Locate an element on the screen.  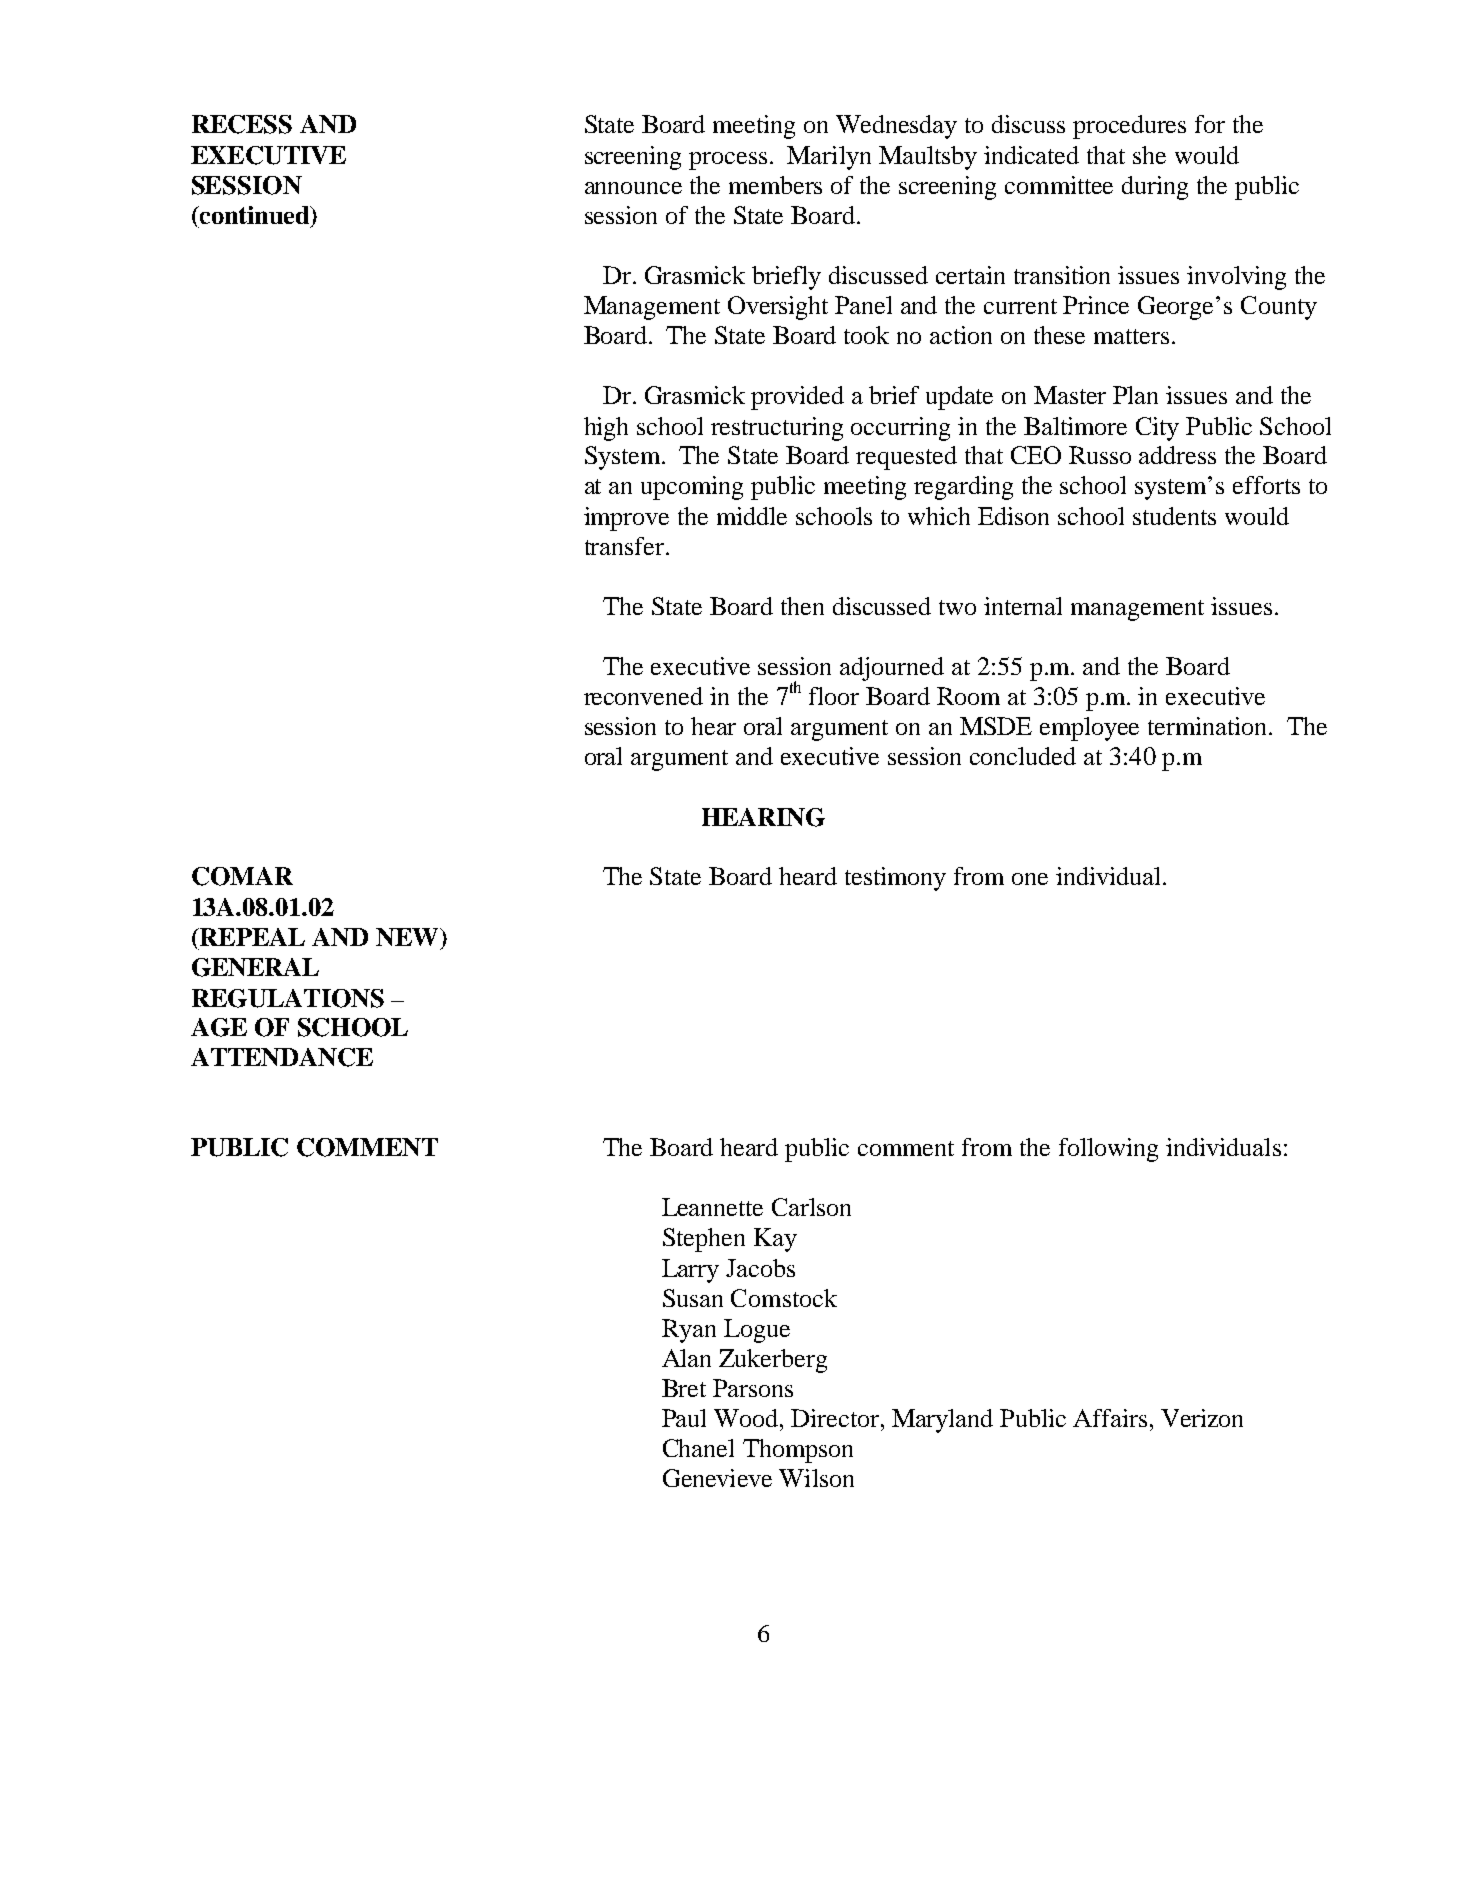
she is located at coordinates (1149, 155).
